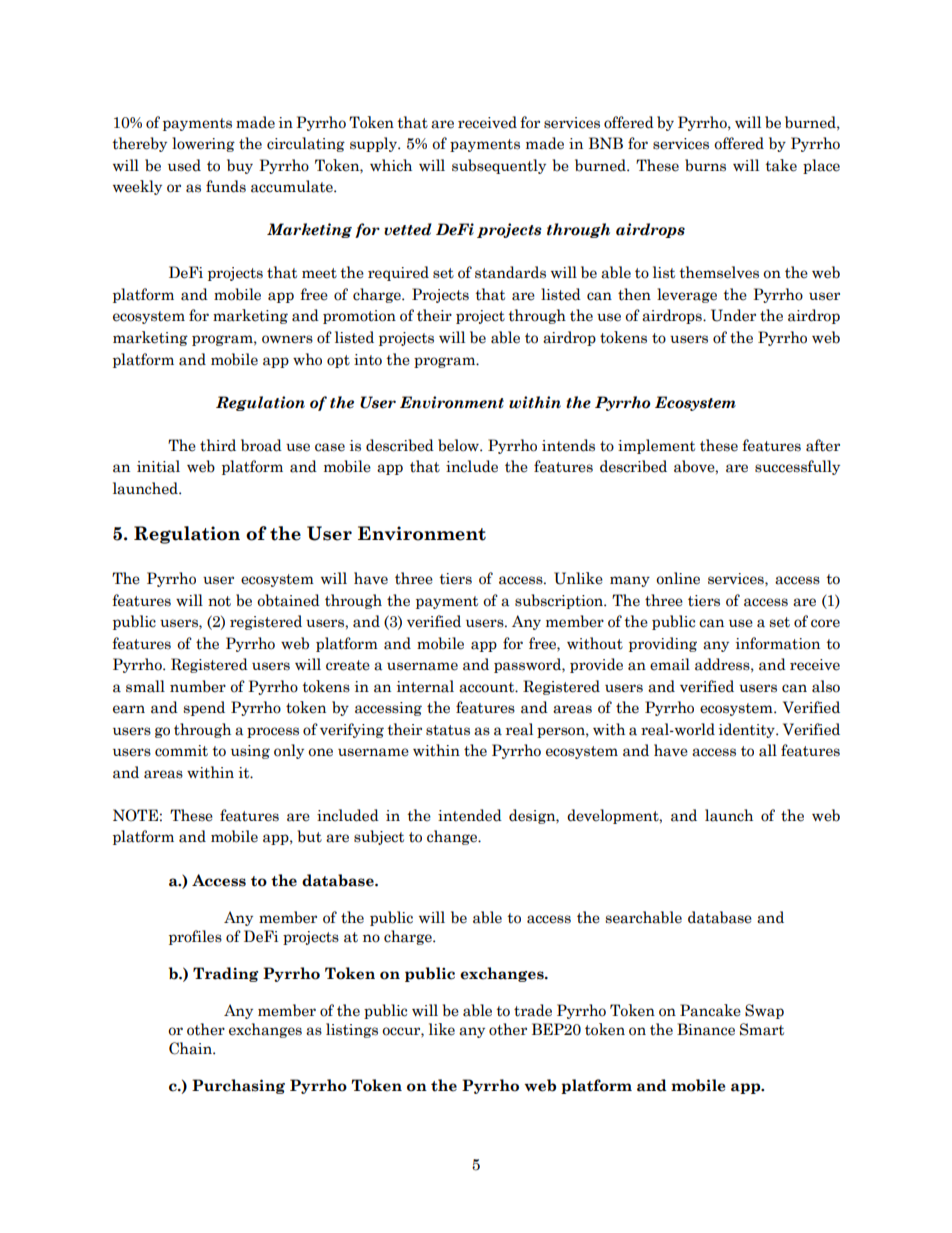 The height and width of the screenshot is (1233, 952). Describe the element at coordinates (705, 165) in the screenshot. I see `burns` at that location.
